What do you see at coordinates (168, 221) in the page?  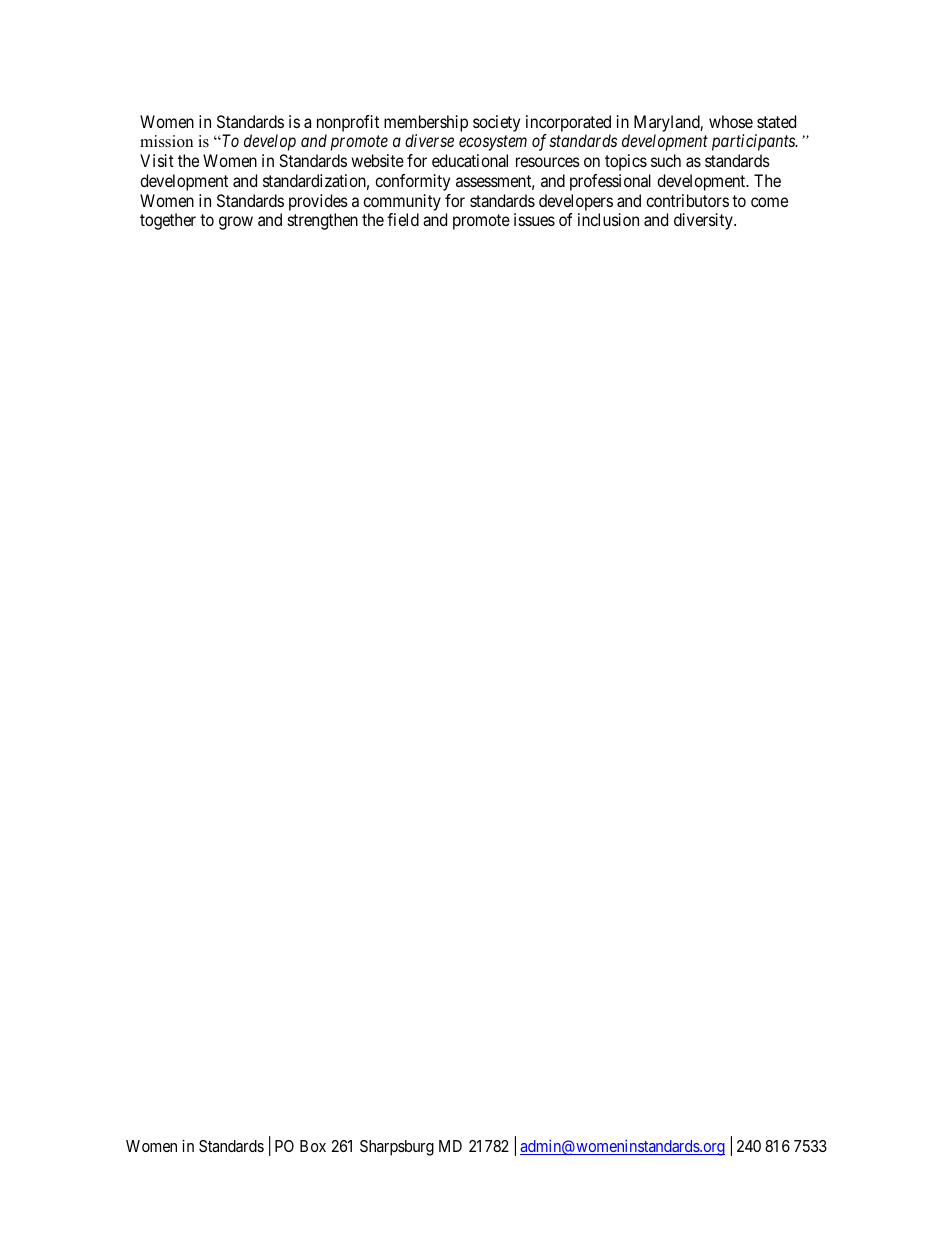 I see `together` at bounding box center [168, 221].
